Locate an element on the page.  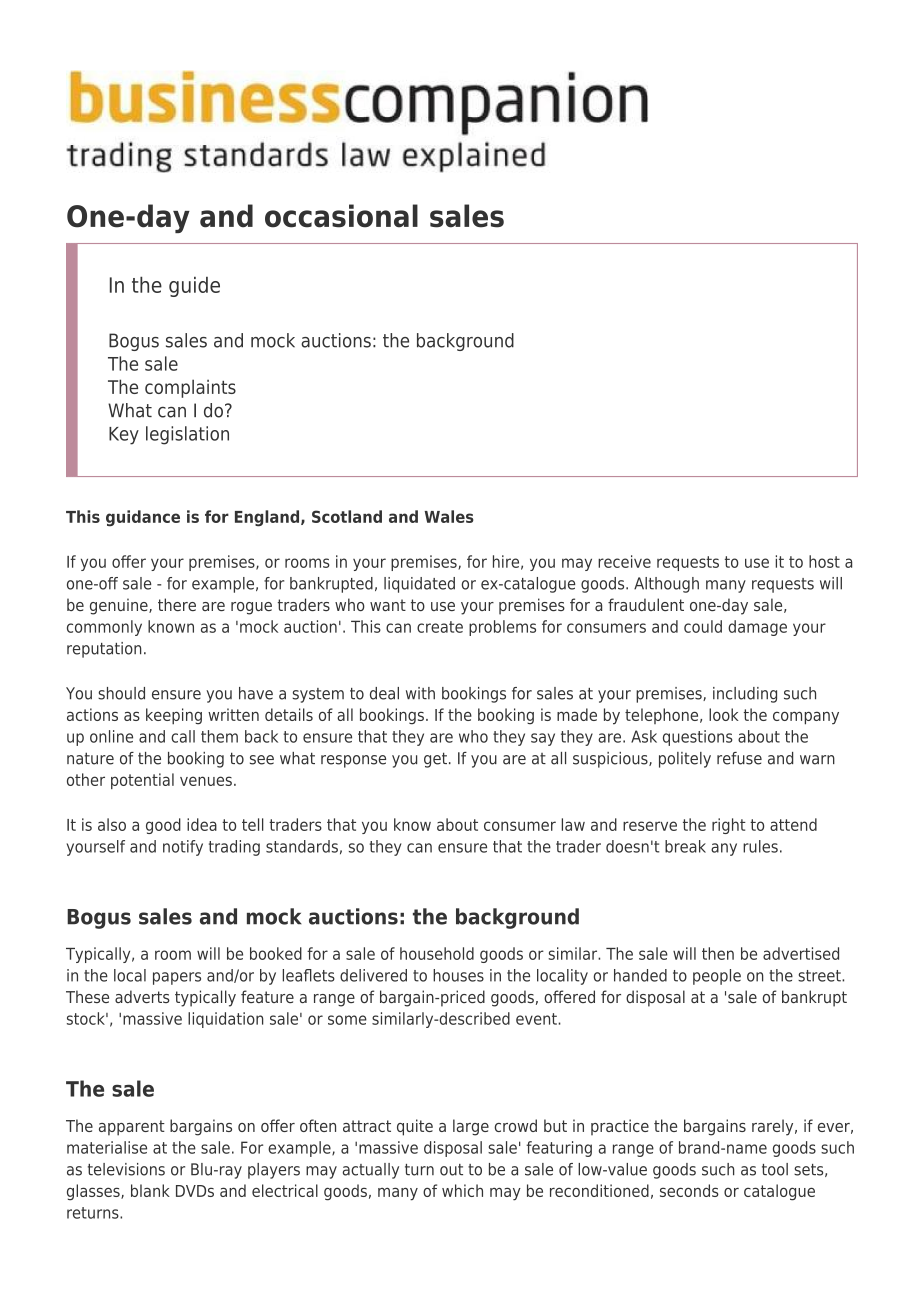
then is located at coordinates (718, 953).
